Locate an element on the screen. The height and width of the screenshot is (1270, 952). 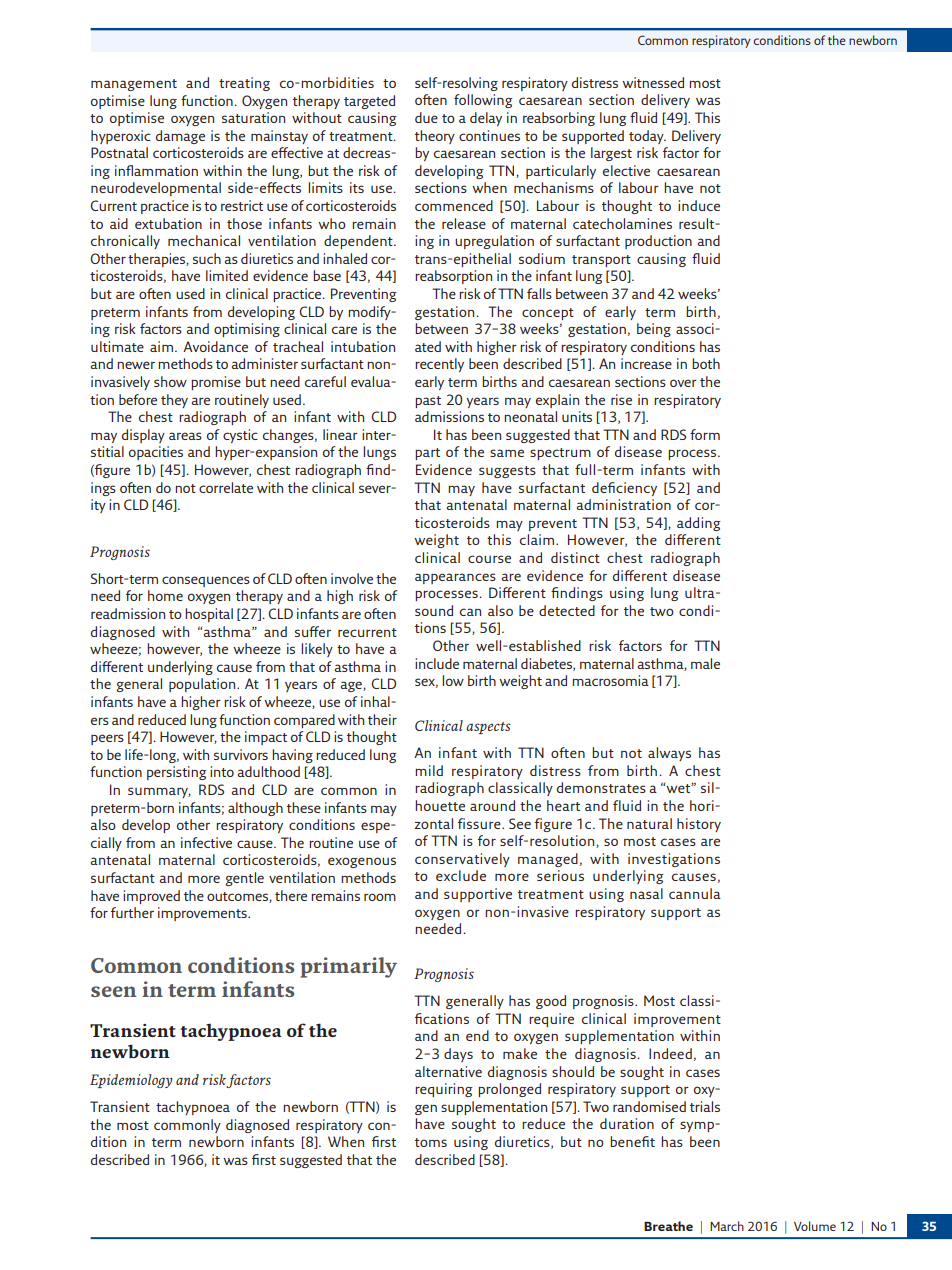
damage is located at coordinates (180, 137).
